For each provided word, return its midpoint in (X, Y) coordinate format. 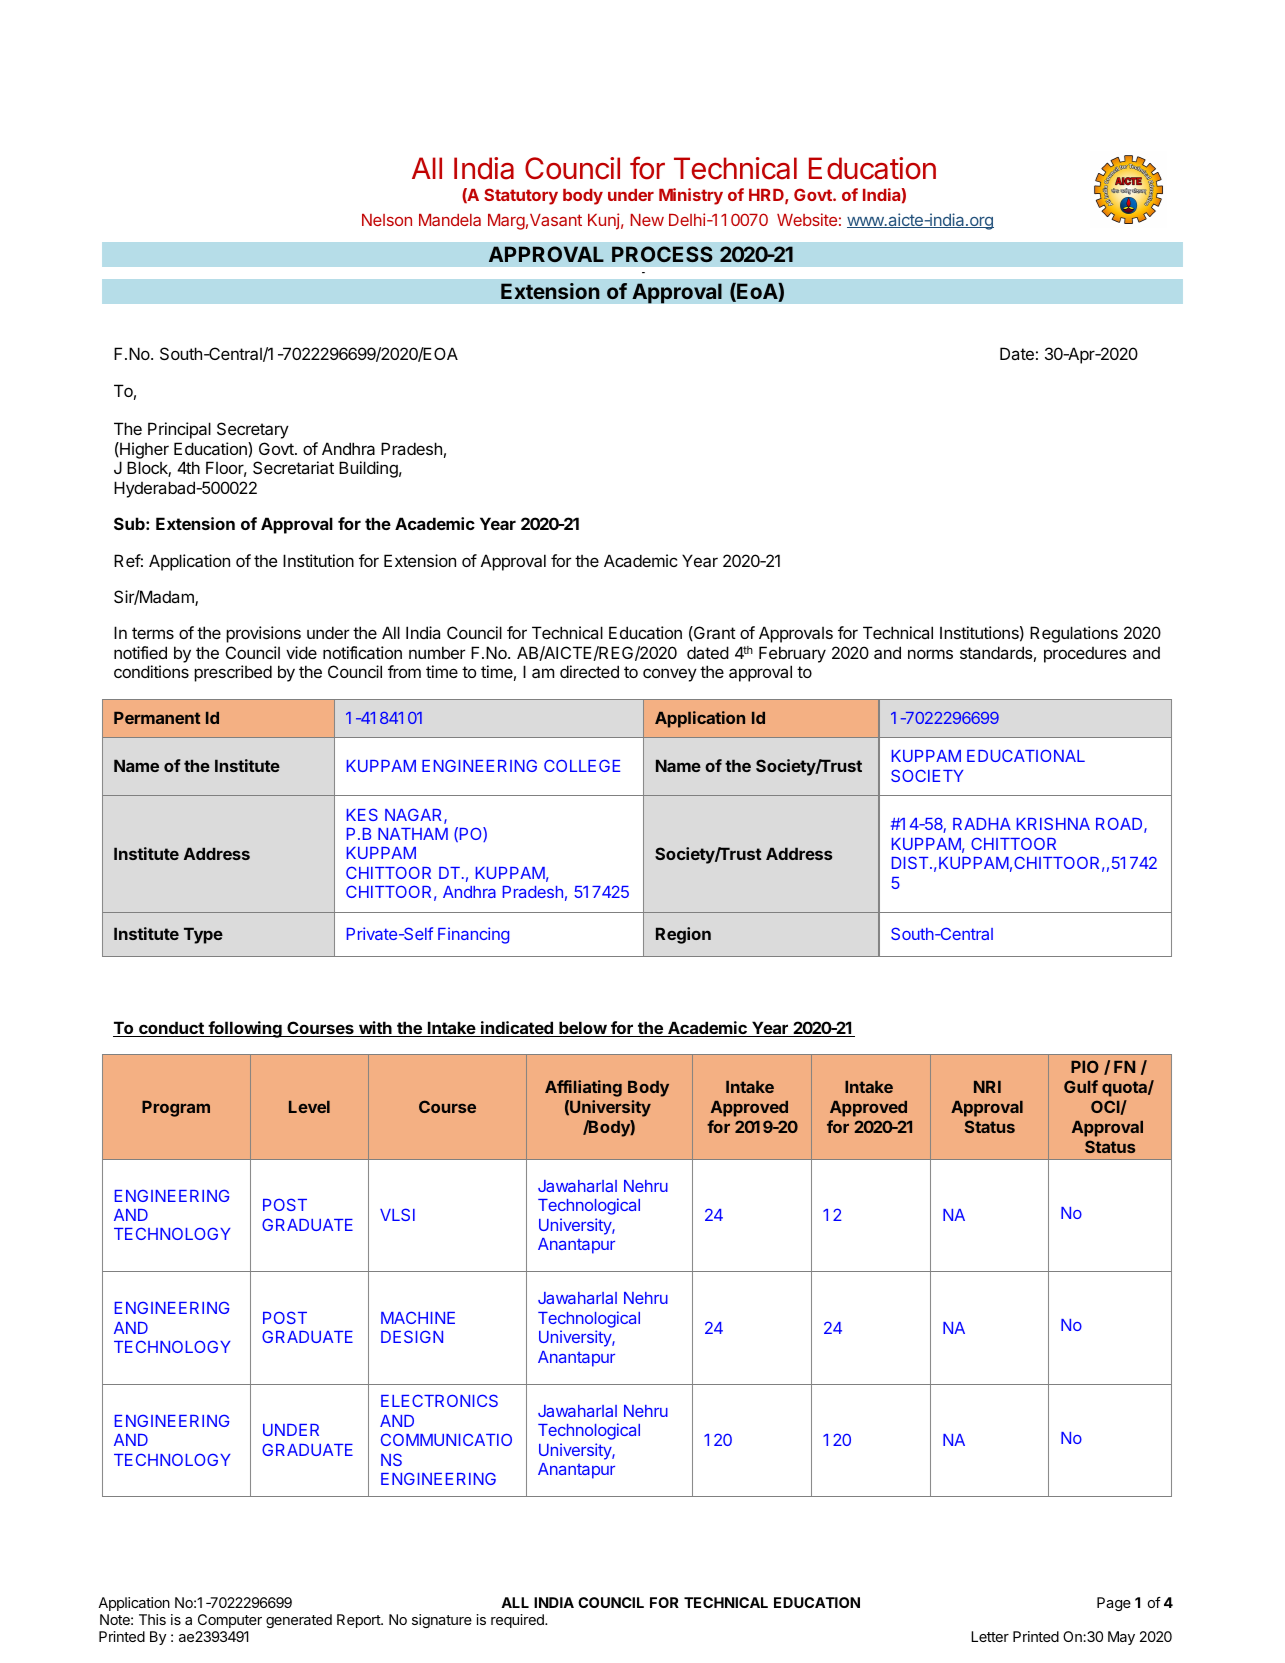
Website (807, 219)
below (583, 1029)
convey (670, 675)
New (647, 220)
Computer (230, 1621)
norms (930, 654)
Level (309, 1107)
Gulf (1081, 1086)
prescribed (233, 673)
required (518, 1621)
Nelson (387, 220)
